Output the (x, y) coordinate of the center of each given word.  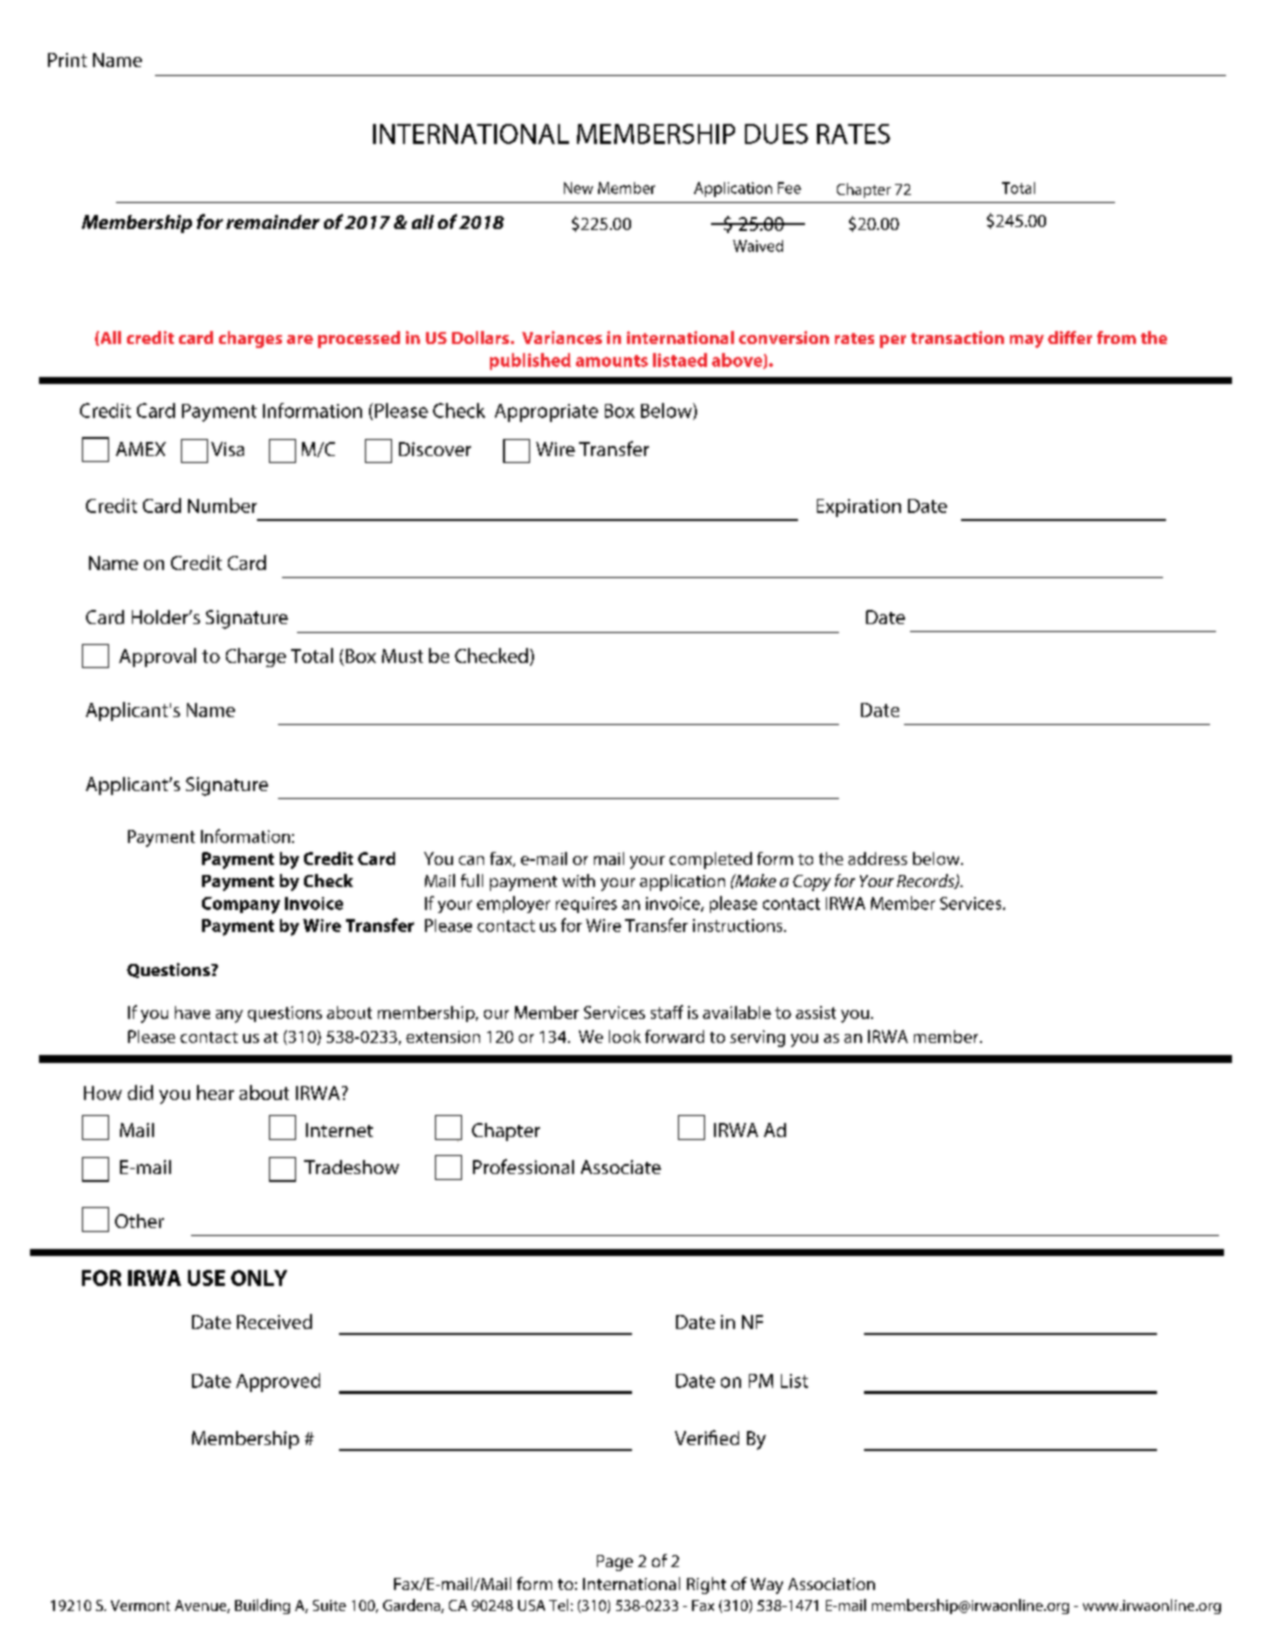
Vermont (140, 1605)
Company (241, 905)
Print (67, 60)
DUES (776, 134)
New (578, 188)
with (578, 880)
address (877, 858)
